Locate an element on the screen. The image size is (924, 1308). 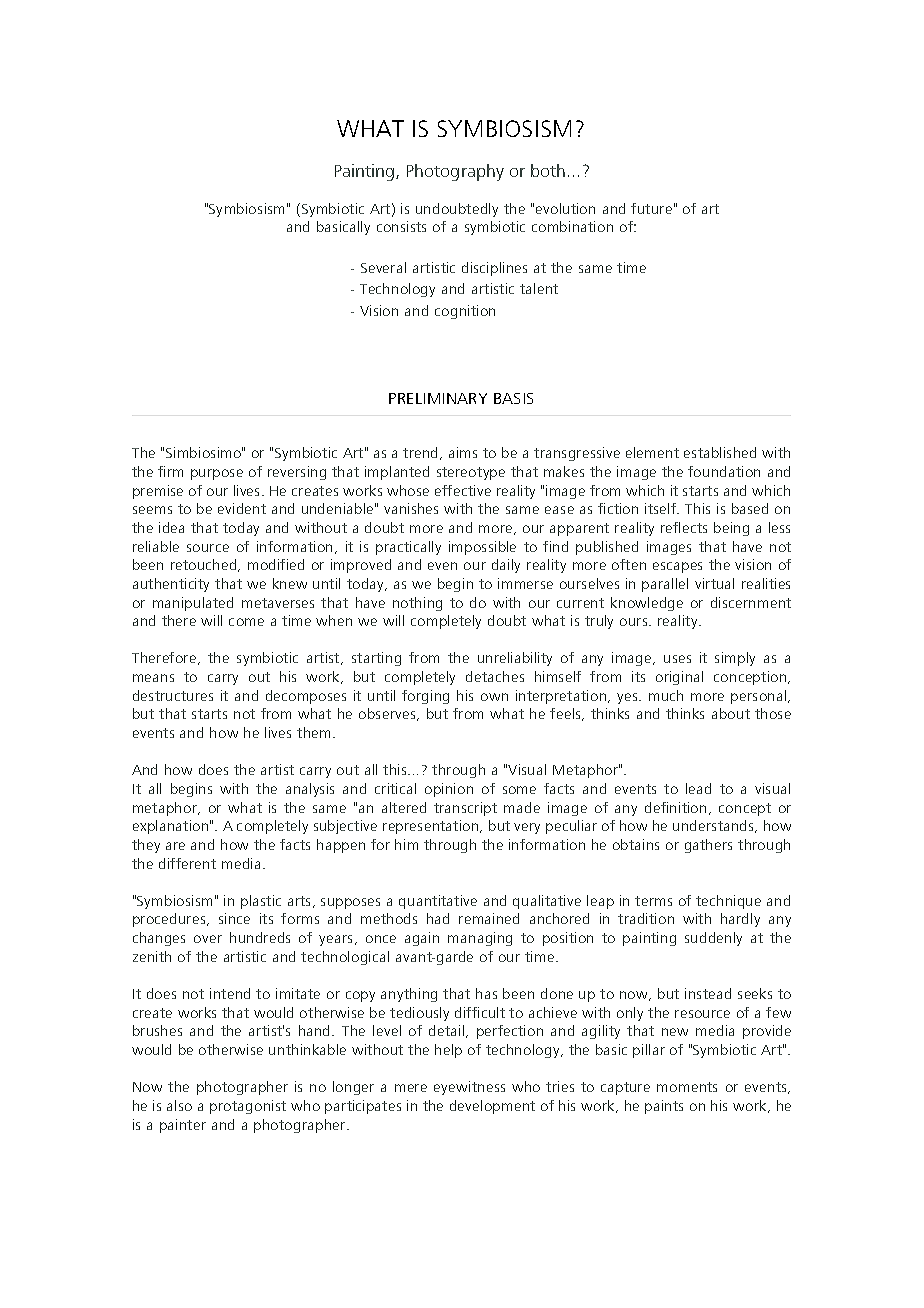
combination is located at coordinates (572, 226).
